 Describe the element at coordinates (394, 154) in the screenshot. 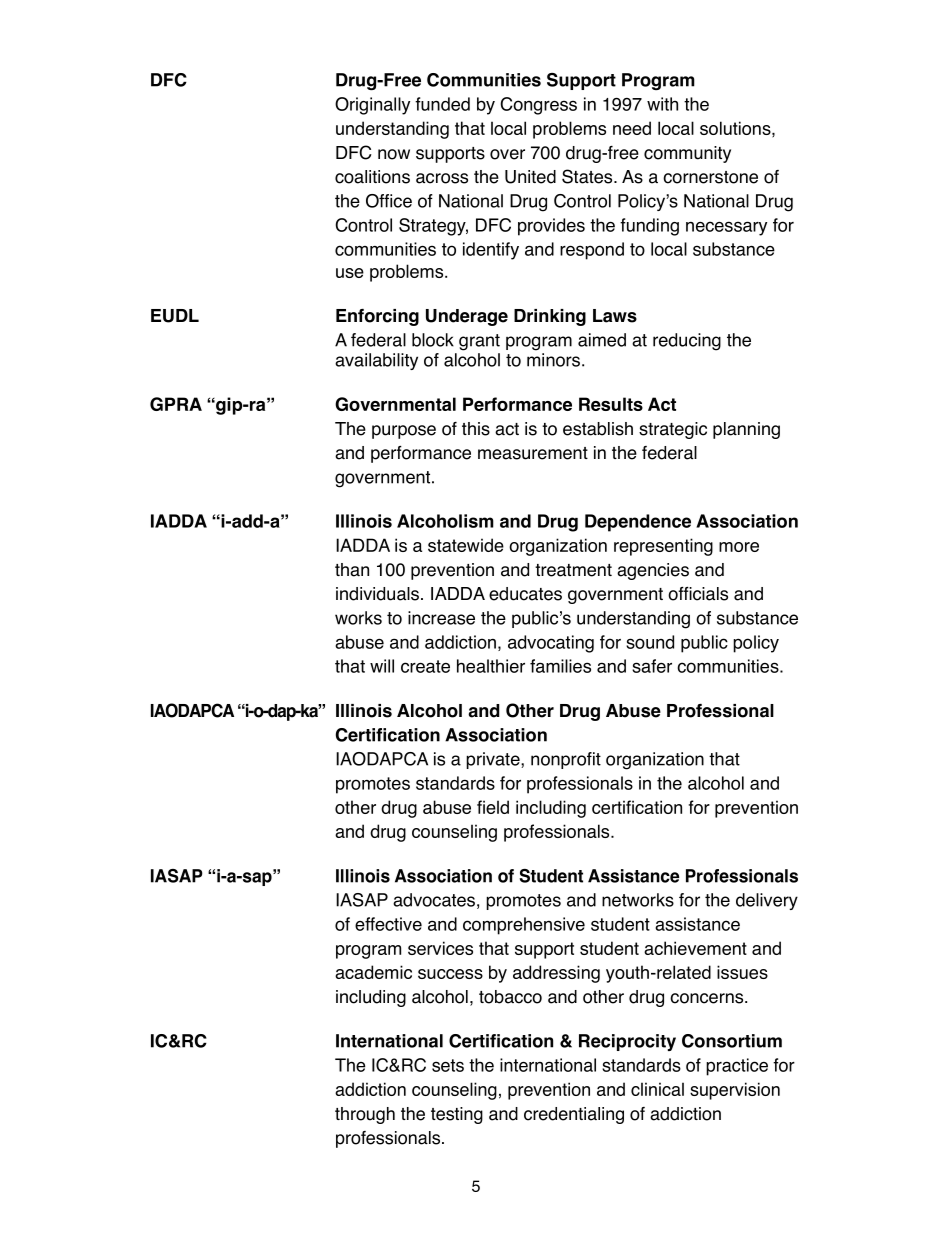

I see `now` at that location.
